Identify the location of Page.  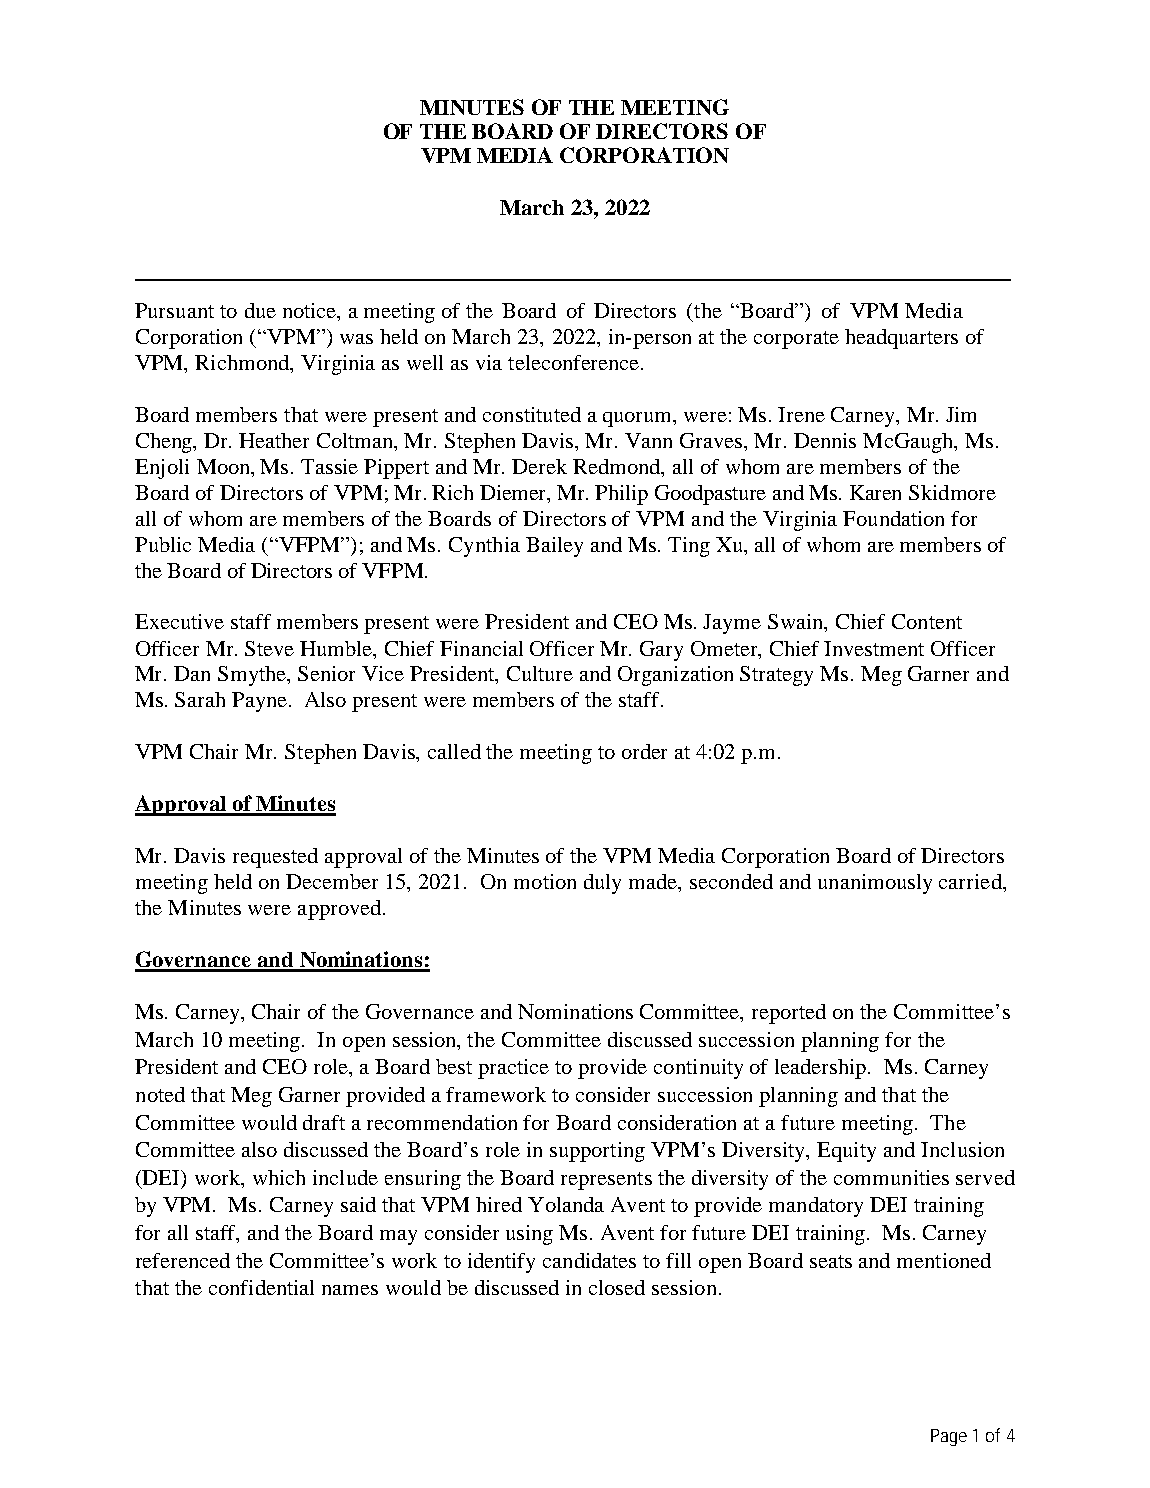
(949, 1437).
